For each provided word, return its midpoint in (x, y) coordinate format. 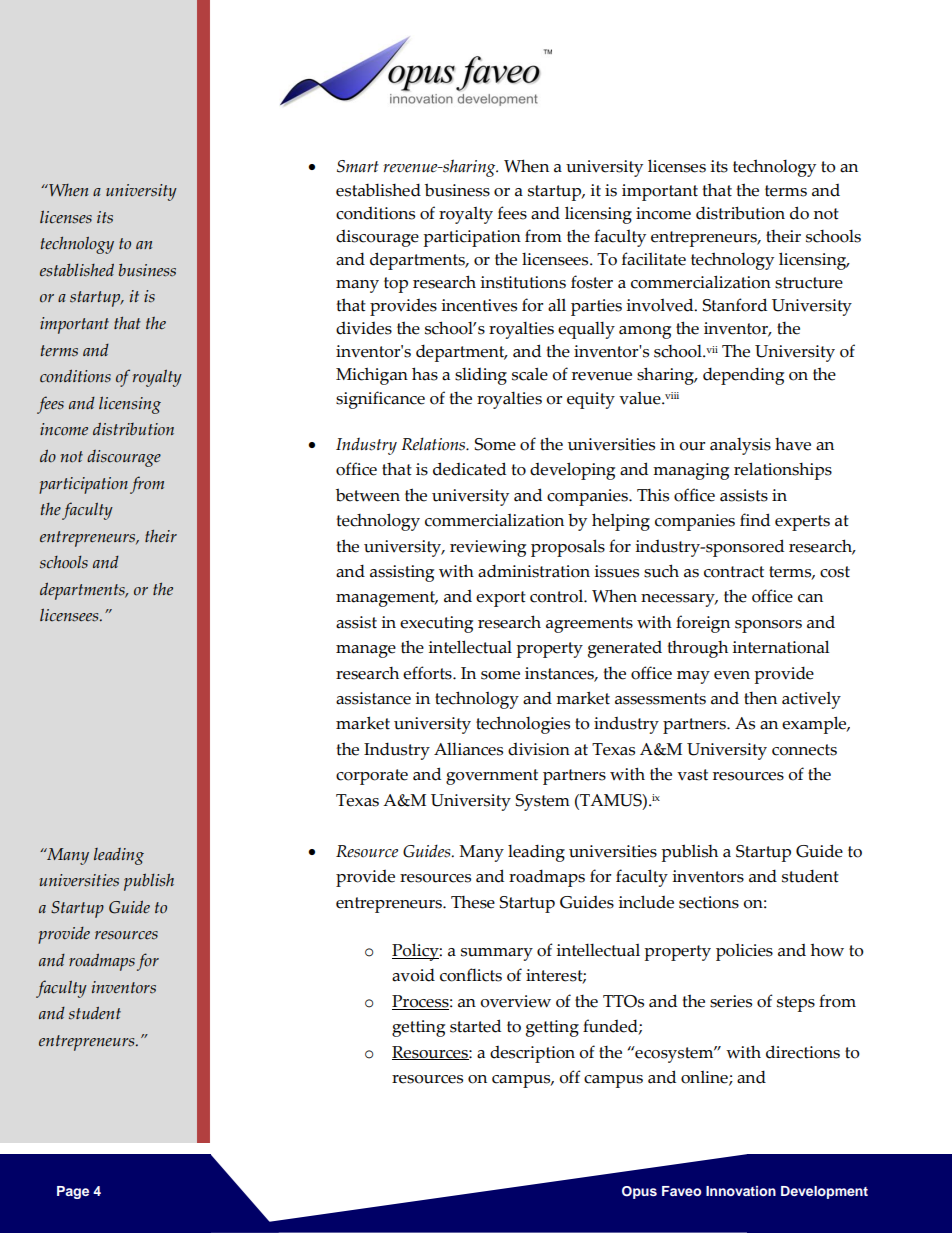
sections (709, 902)
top (396, 285)
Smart (358, 166)
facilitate (654, 259)
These (473, 902)
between (368, 495)
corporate (372, 777)
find (755, 520)
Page (73, 1192)
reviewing (488, 548)
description (532, 1054)
